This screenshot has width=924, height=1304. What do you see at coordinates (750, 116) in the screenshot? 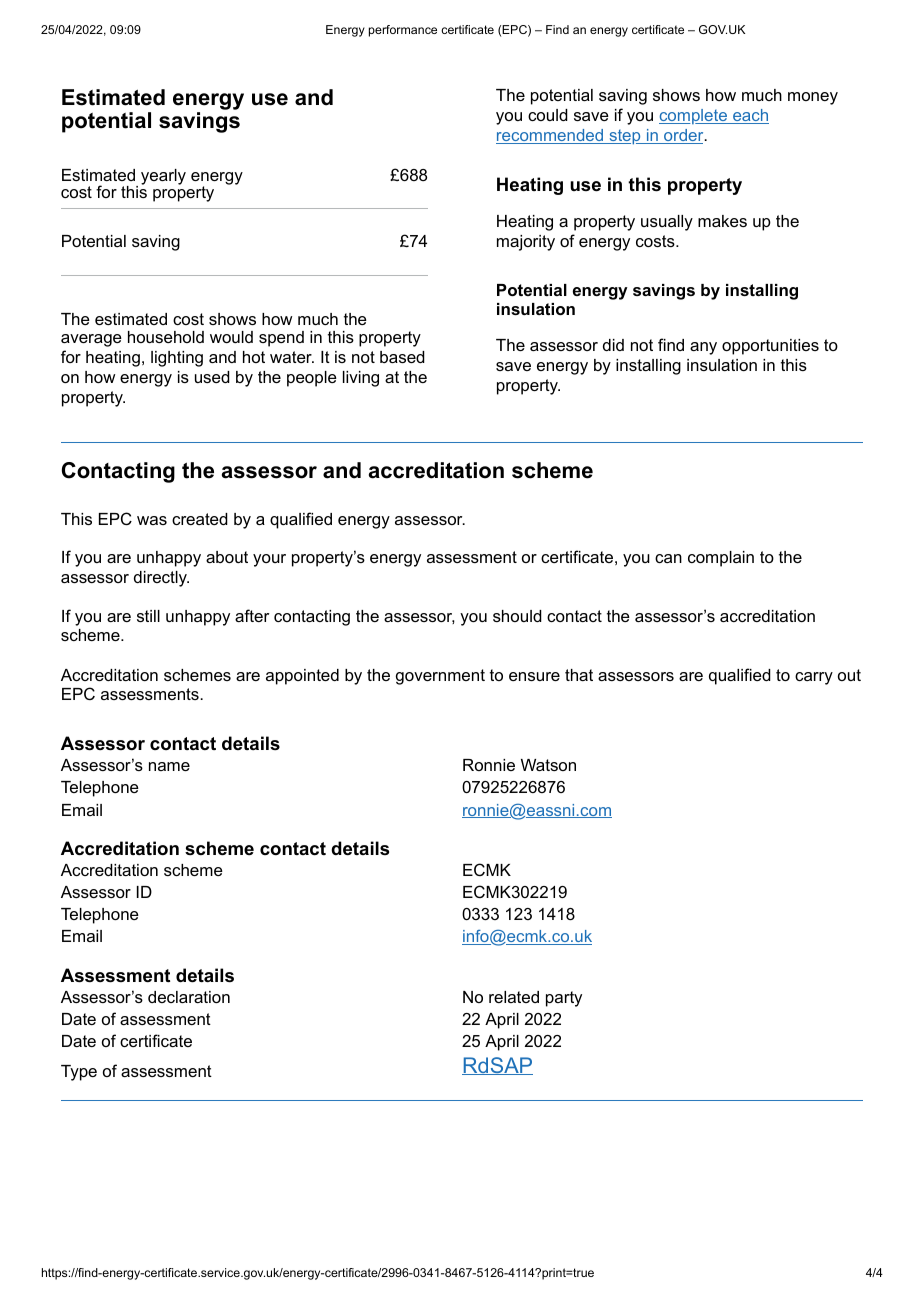
I see `each` at bounding box center [750, 116].
